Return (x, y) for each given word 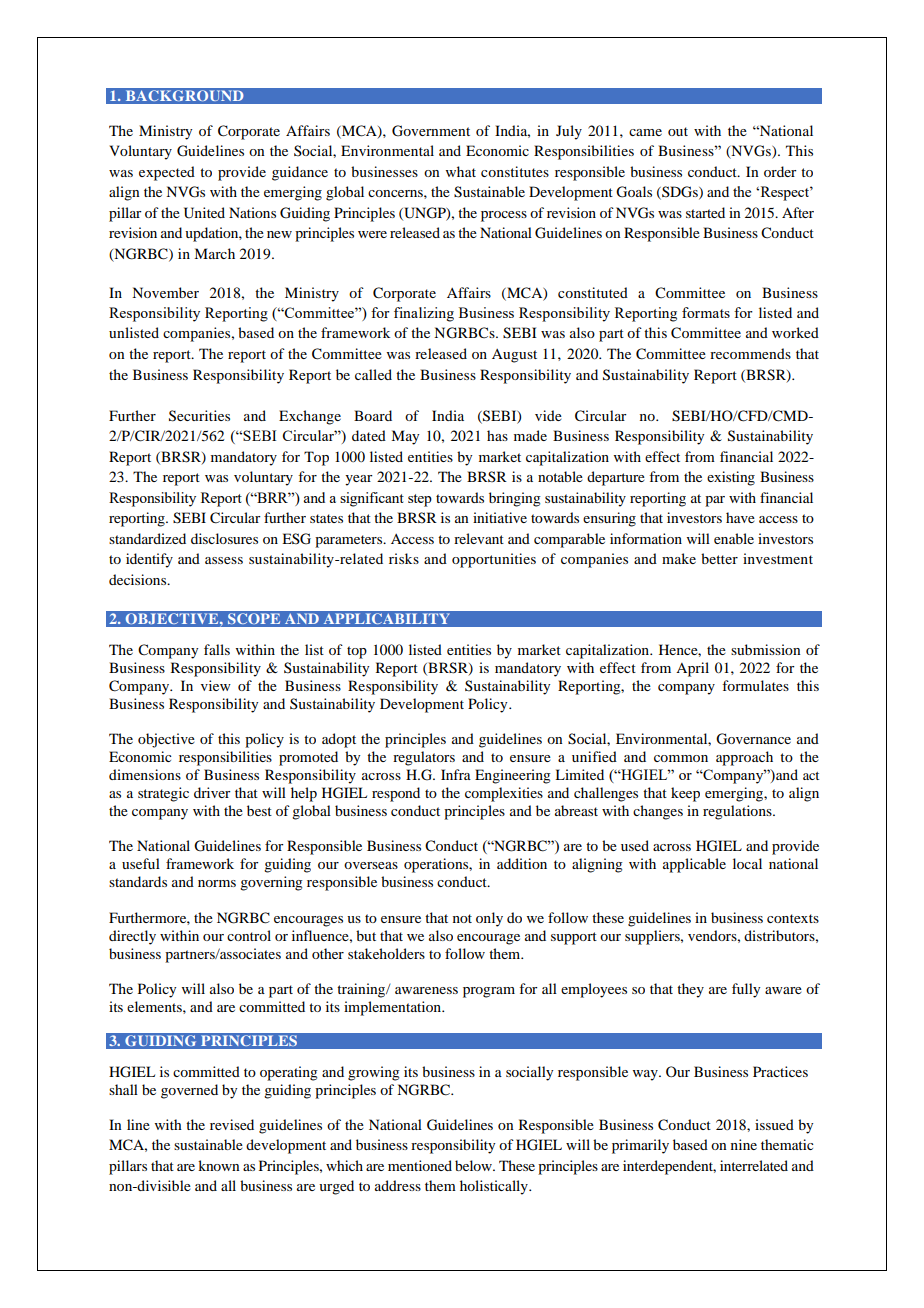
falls (217, 649)
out (678, 131)
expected (167, 173)
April (692, 669)
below (474, 1165)
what (461, 171)
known (219, 1165)
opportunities (494, 560)
